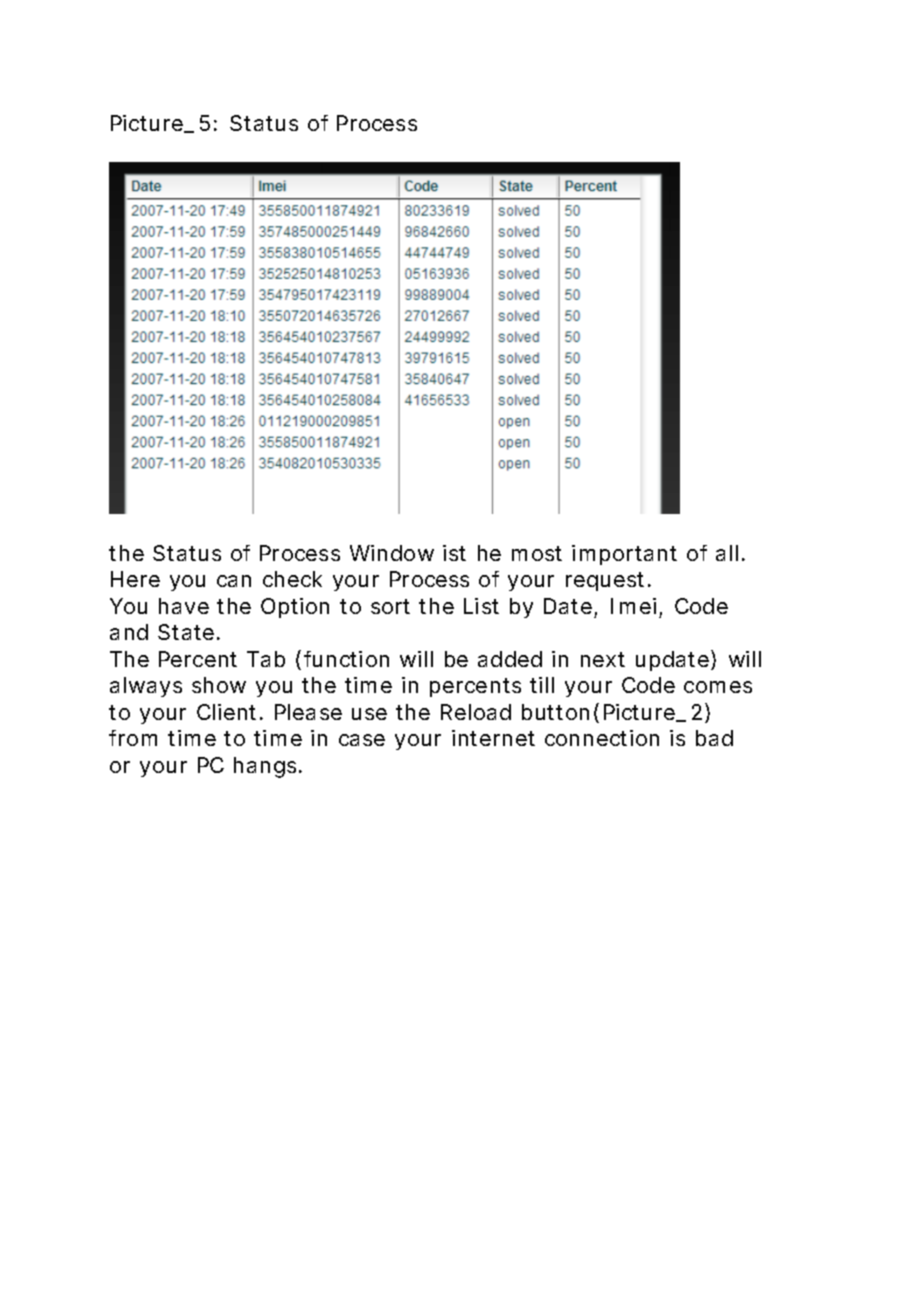 The width and height of the screenshot is (924, 1308). Describe the element at coordinates (633, 606) in the screenshot. I see `Imei` at that location.
